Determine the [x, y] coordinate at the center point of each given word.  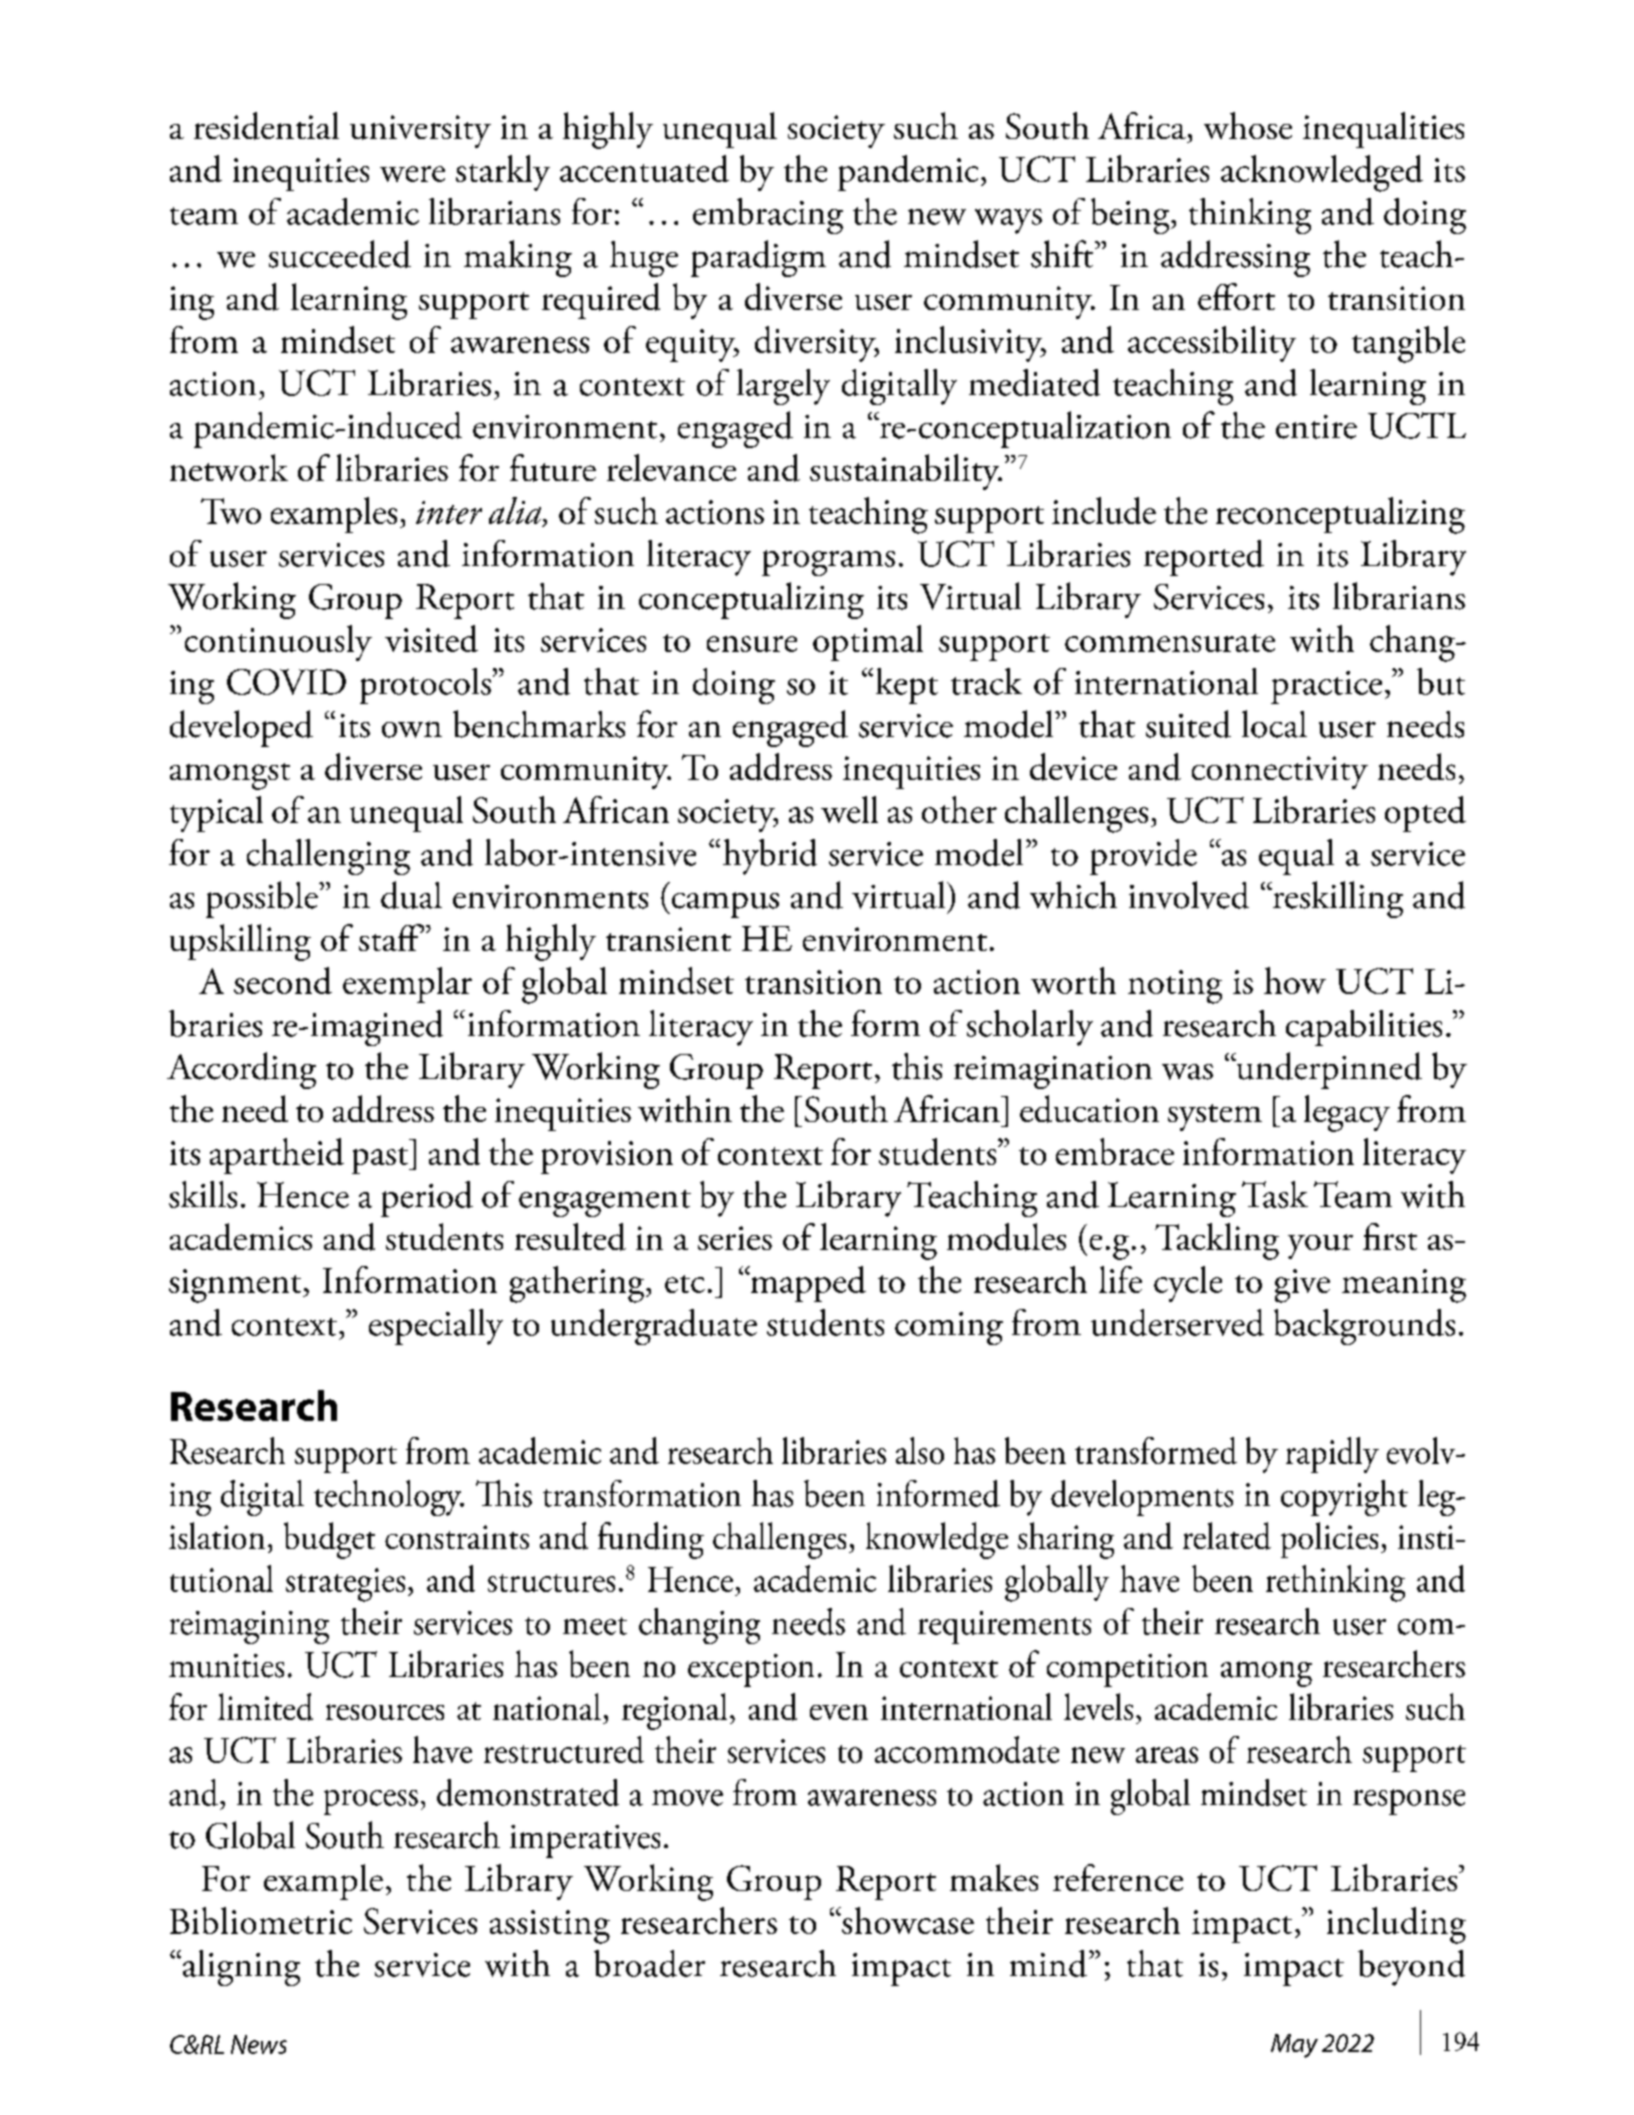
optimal [868, 643]
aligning [240, 1968]
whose [1248, 125]
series [735, 1238]
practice [1326, 687]
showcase [907, 1920]
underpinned [1328, 1070]
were [412, 174]
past [381, 1160]
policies [1329, 1540]
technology [389, 1498]
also [920, 1450]
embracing [768, 216]
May [1294, 2046]
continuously [278, 643]
